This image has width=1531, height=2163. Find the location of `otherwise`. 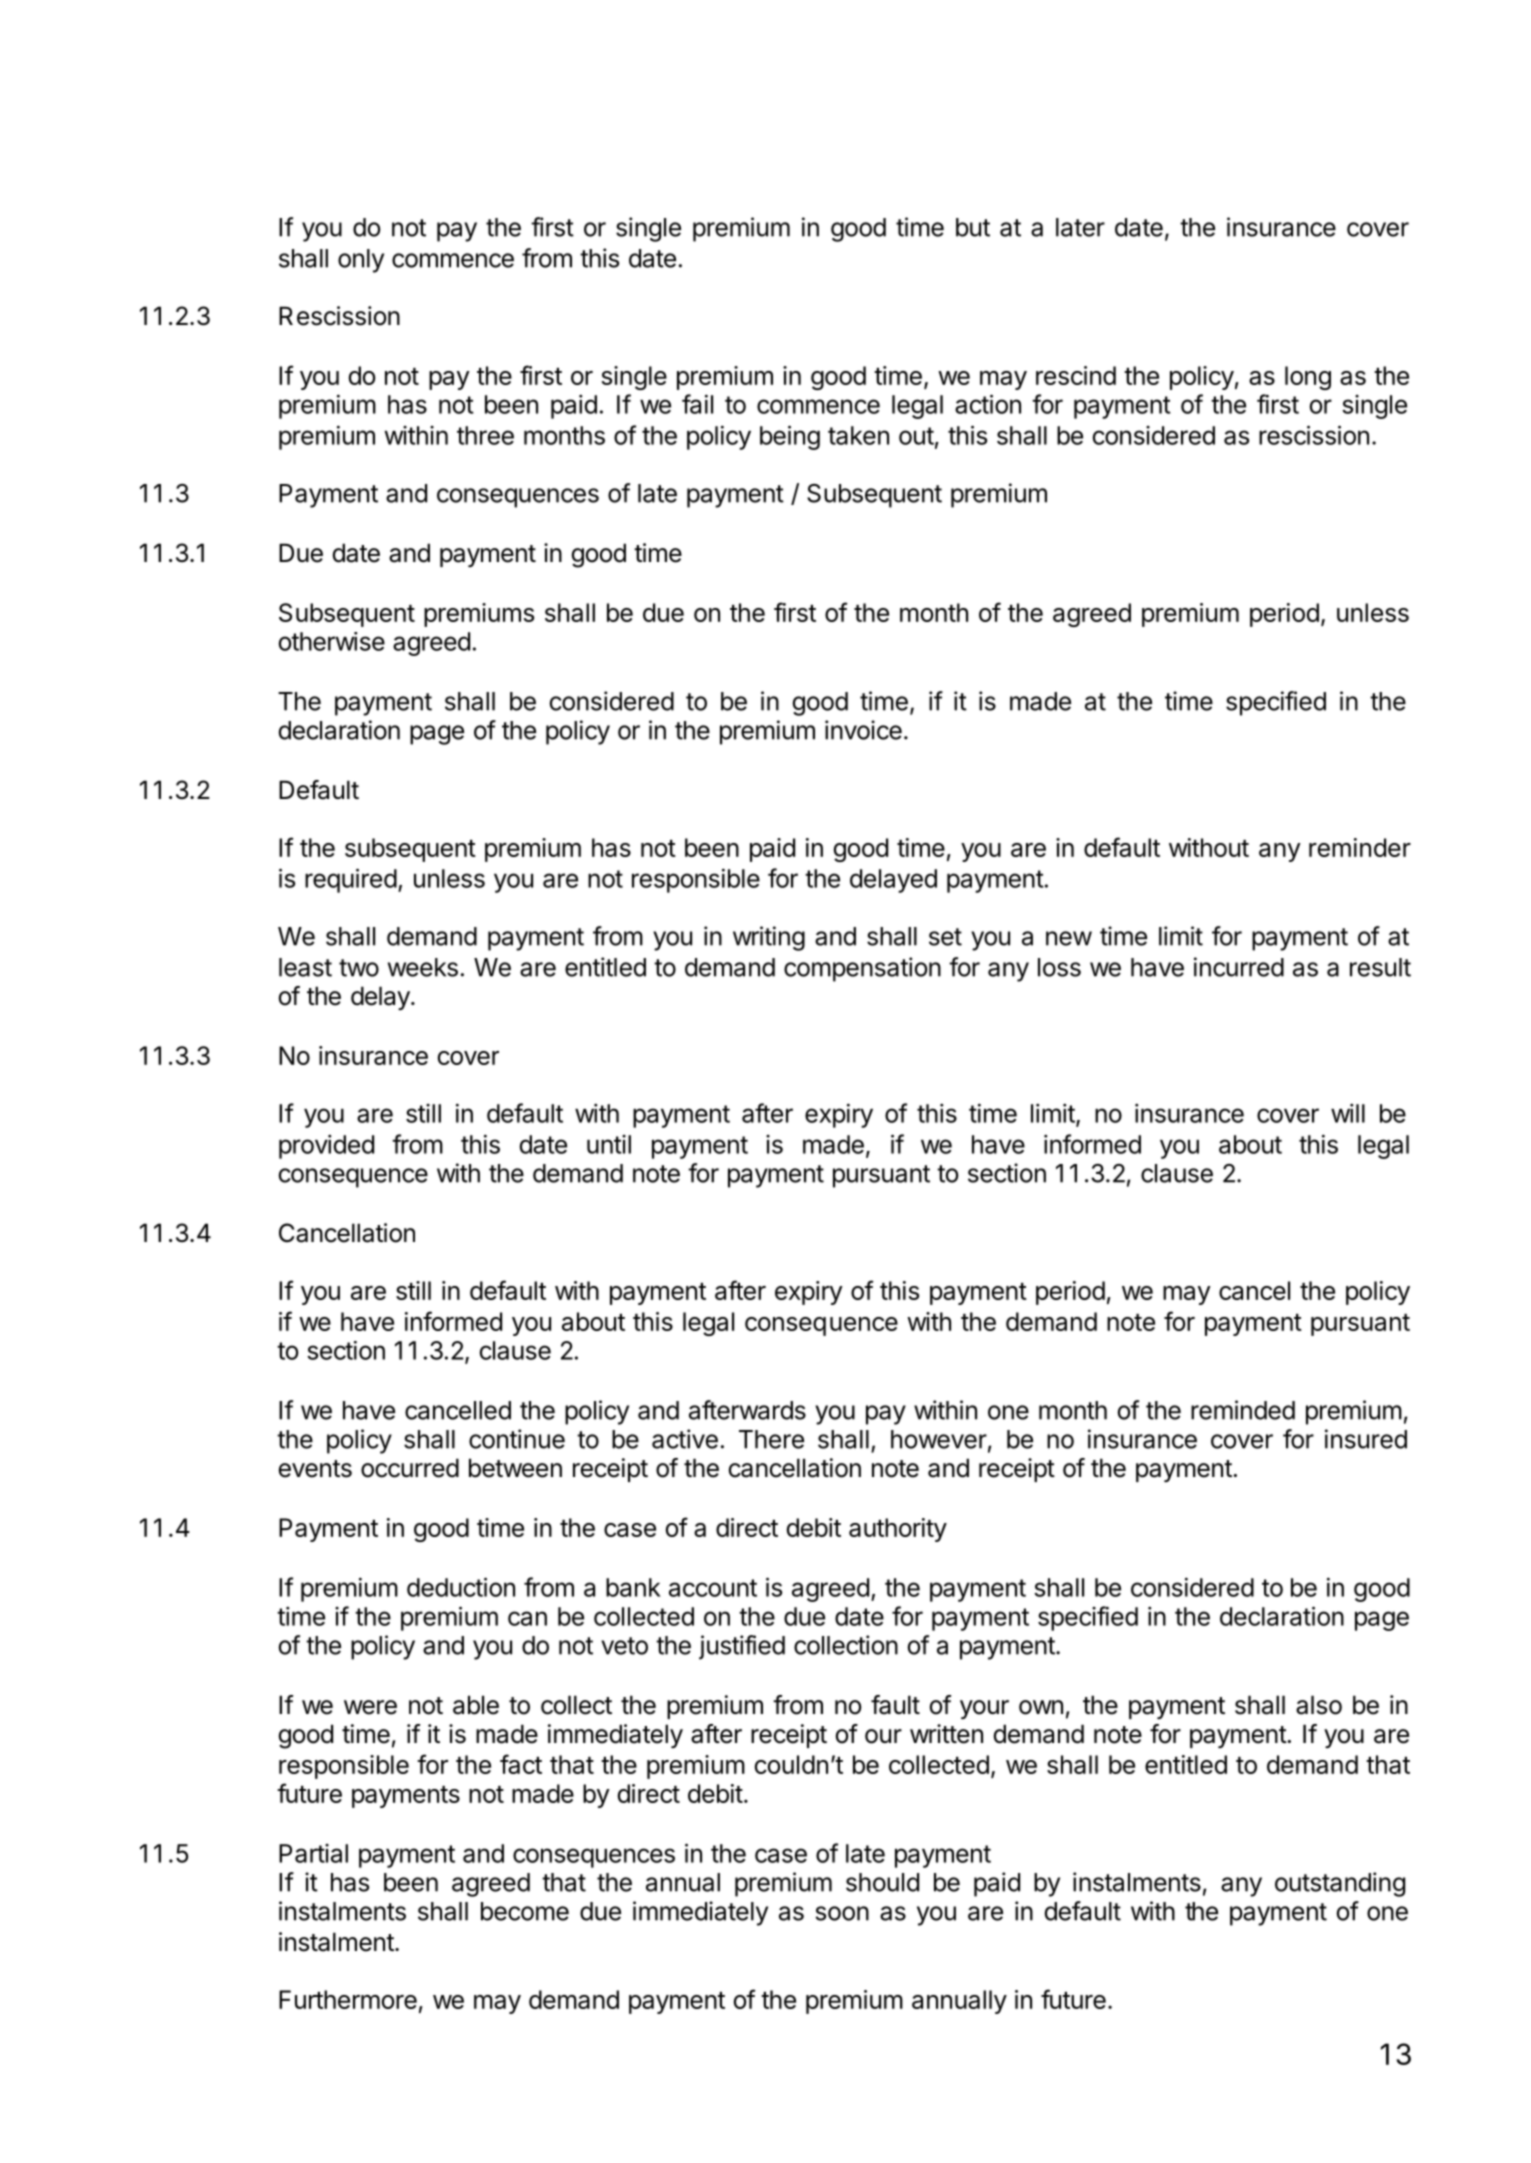

otherwise is located at coordinates (332, 641).
